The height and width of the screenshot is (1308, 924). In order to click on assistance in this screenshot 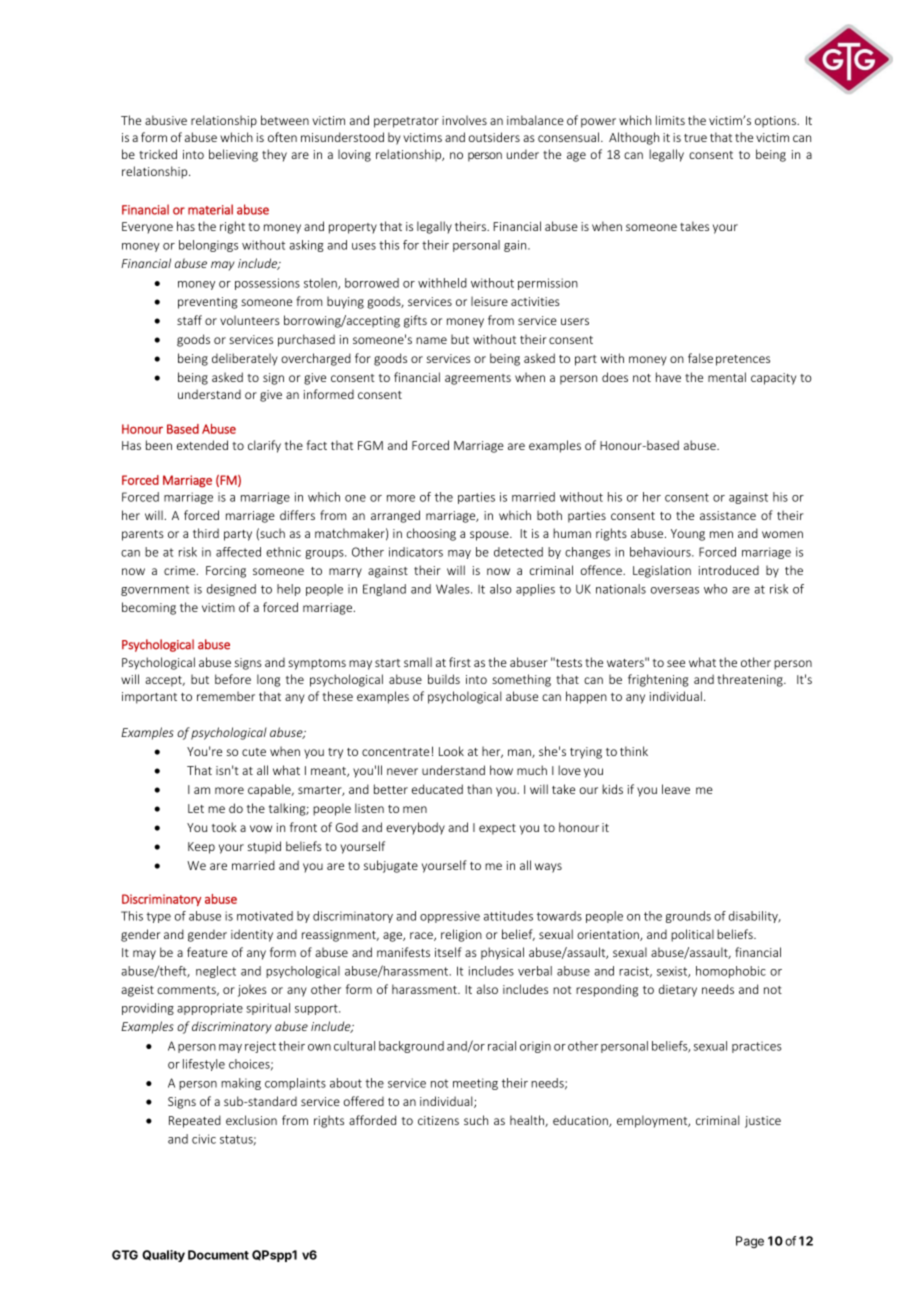, I will do `click(728, 515)`.
